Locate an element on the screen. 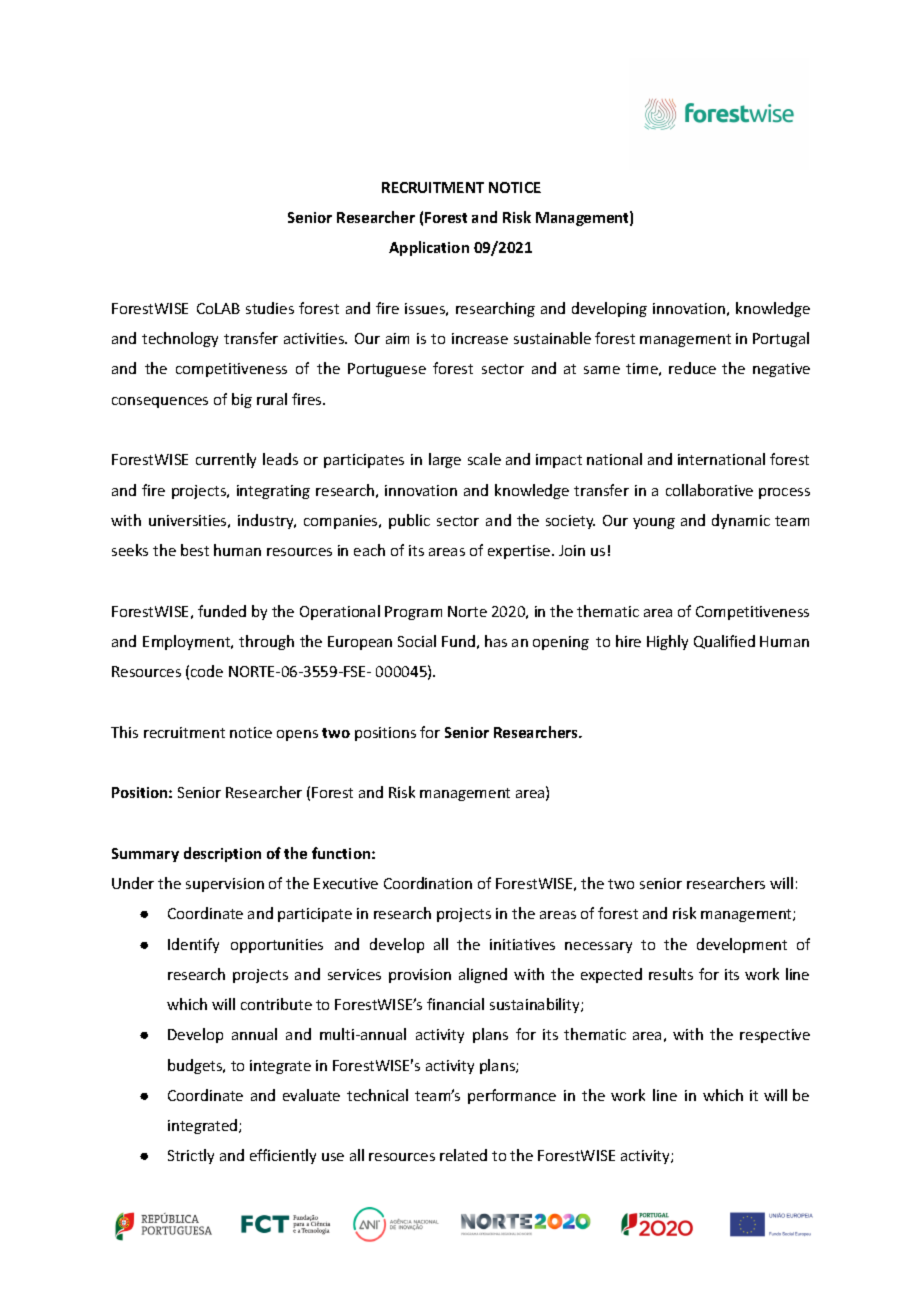 The height and width of the screenshot is (1307, 924). Portugal is located at coordinates (781, 339).
